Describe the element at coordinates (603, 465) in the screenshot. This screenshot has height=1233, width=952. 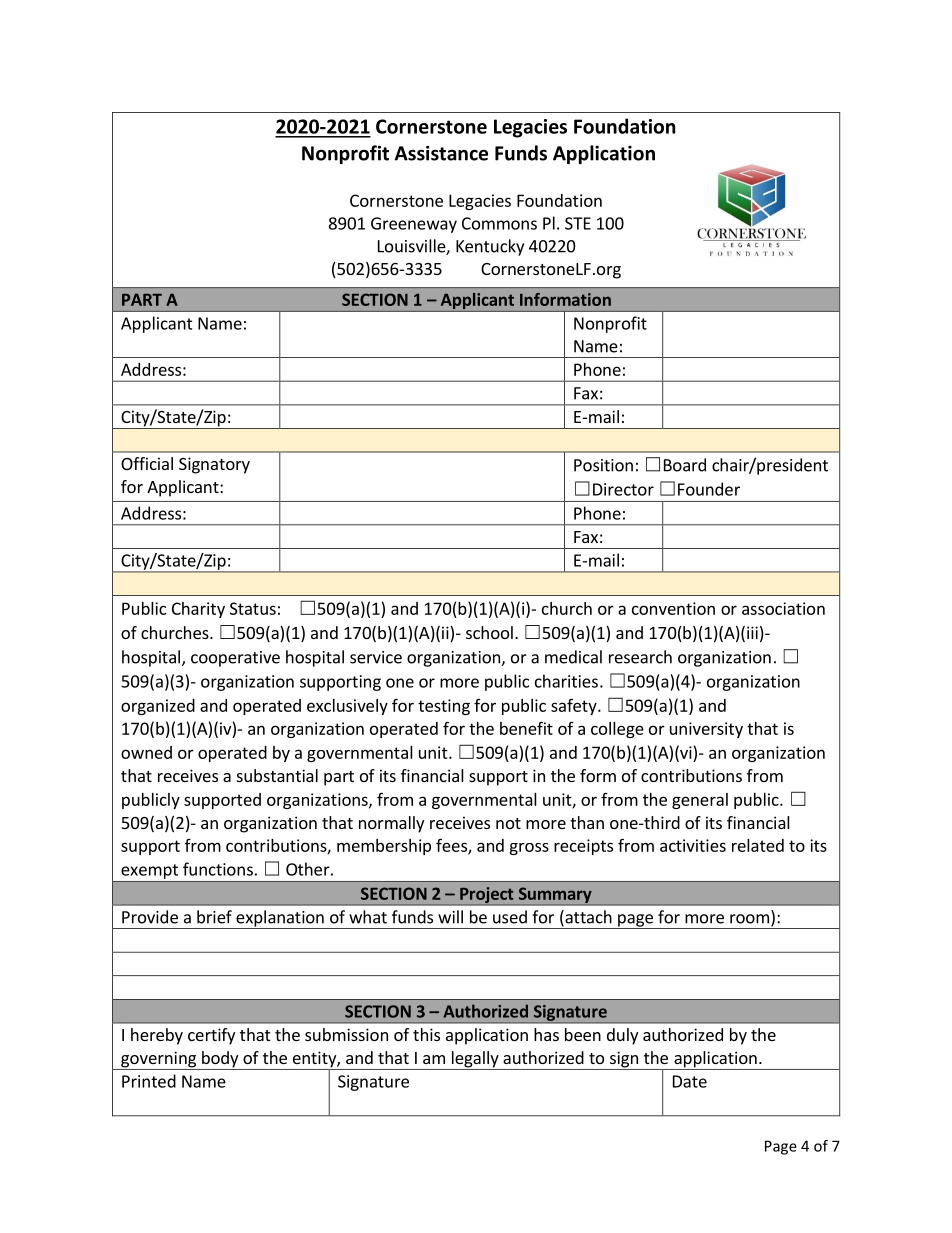
I see `Position` at that location.
